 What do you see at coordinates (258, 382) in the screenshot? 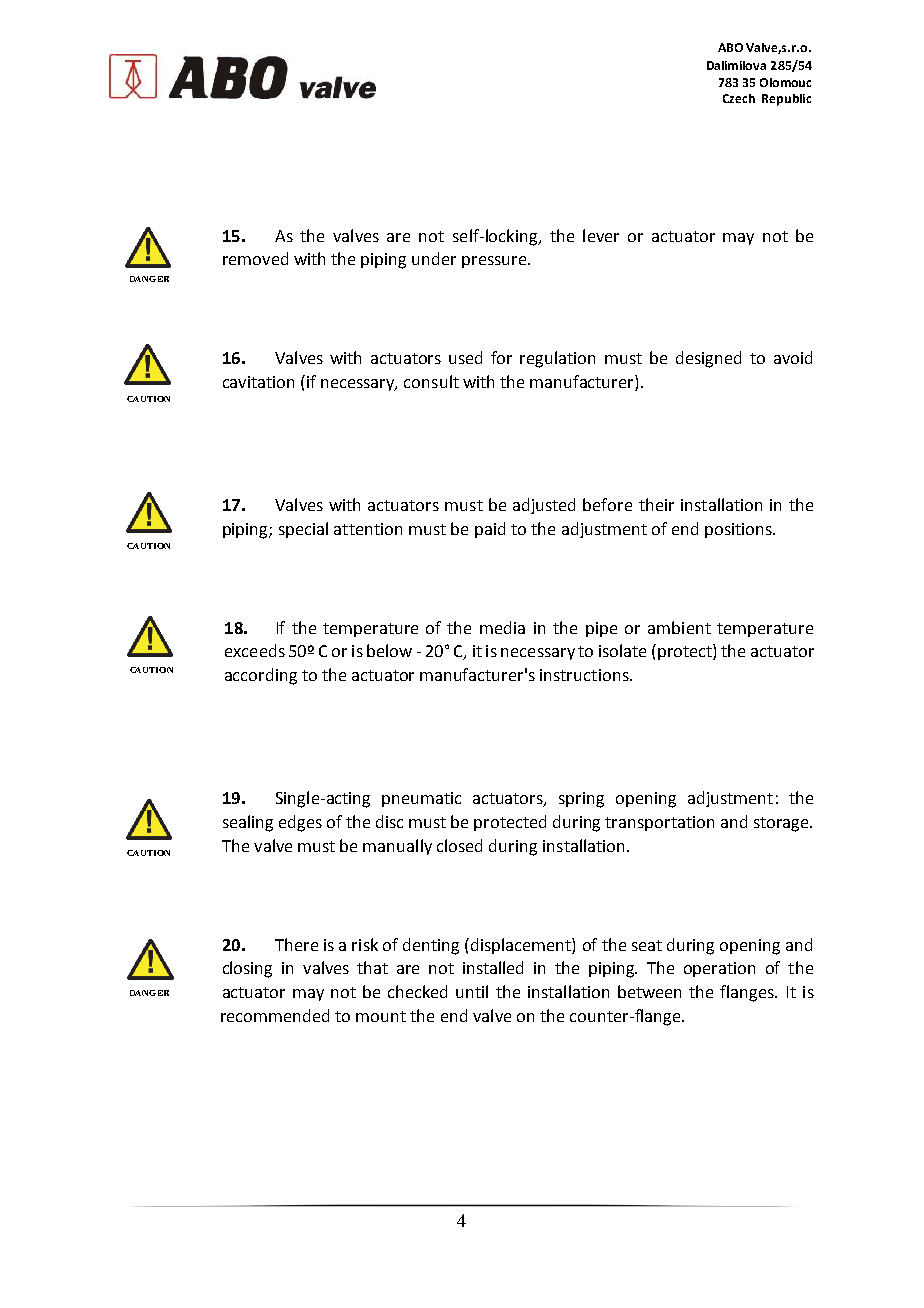
I see `cavitation` at bounding box center [258, 382].
